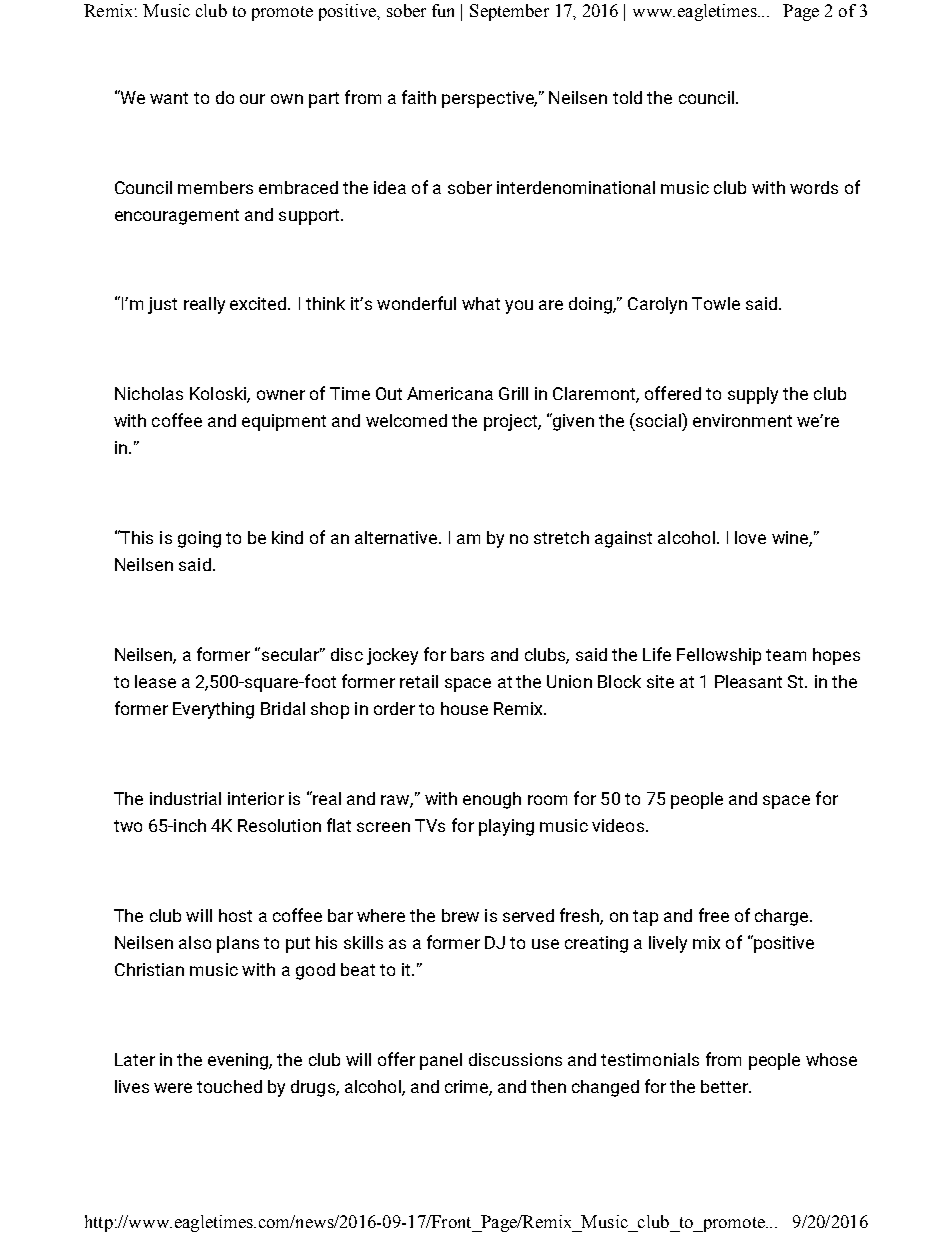 This image has height=1233, width=952. I want to click on excited, so click(259, 303).
